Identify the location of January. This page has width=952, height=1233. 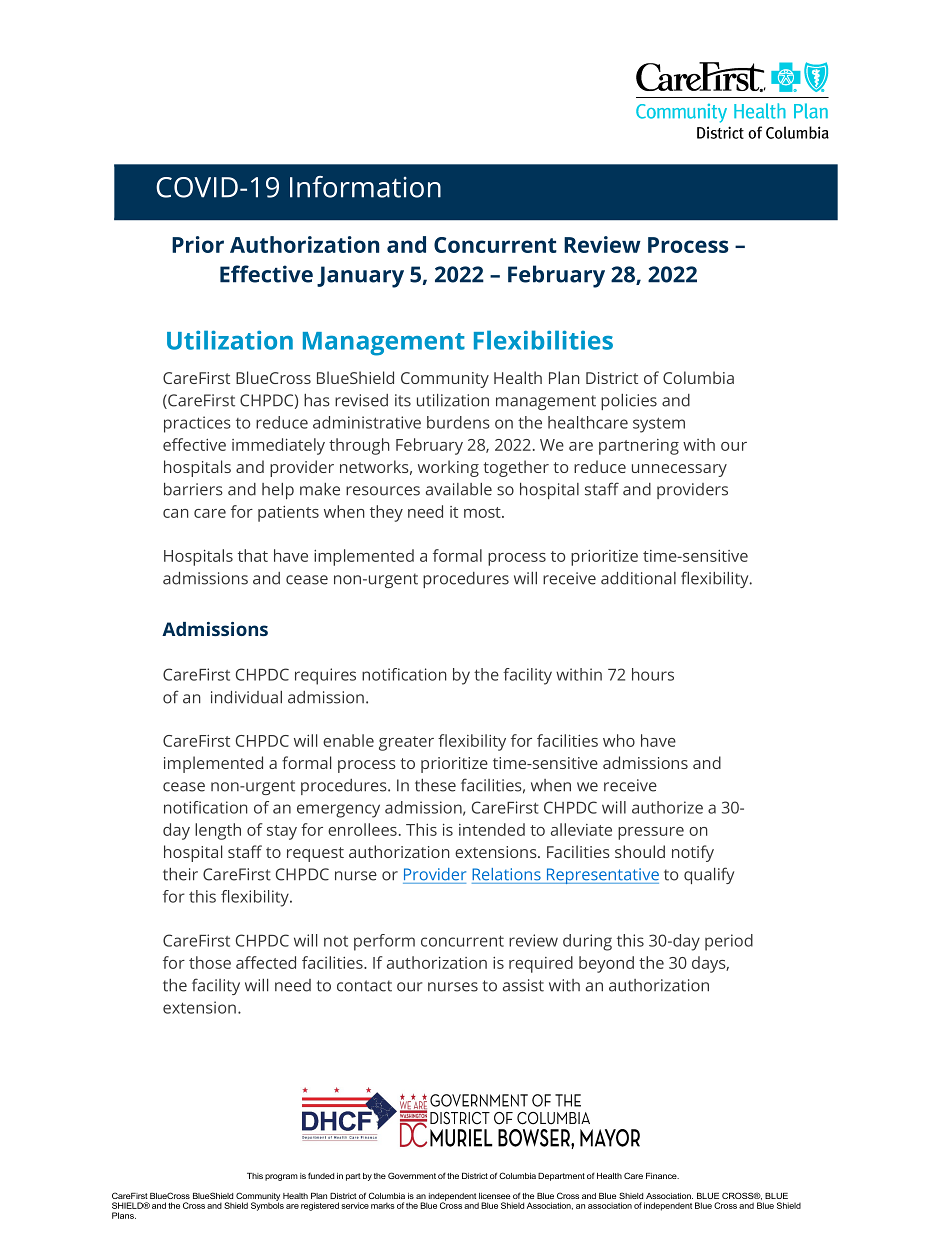
(360, 277).
